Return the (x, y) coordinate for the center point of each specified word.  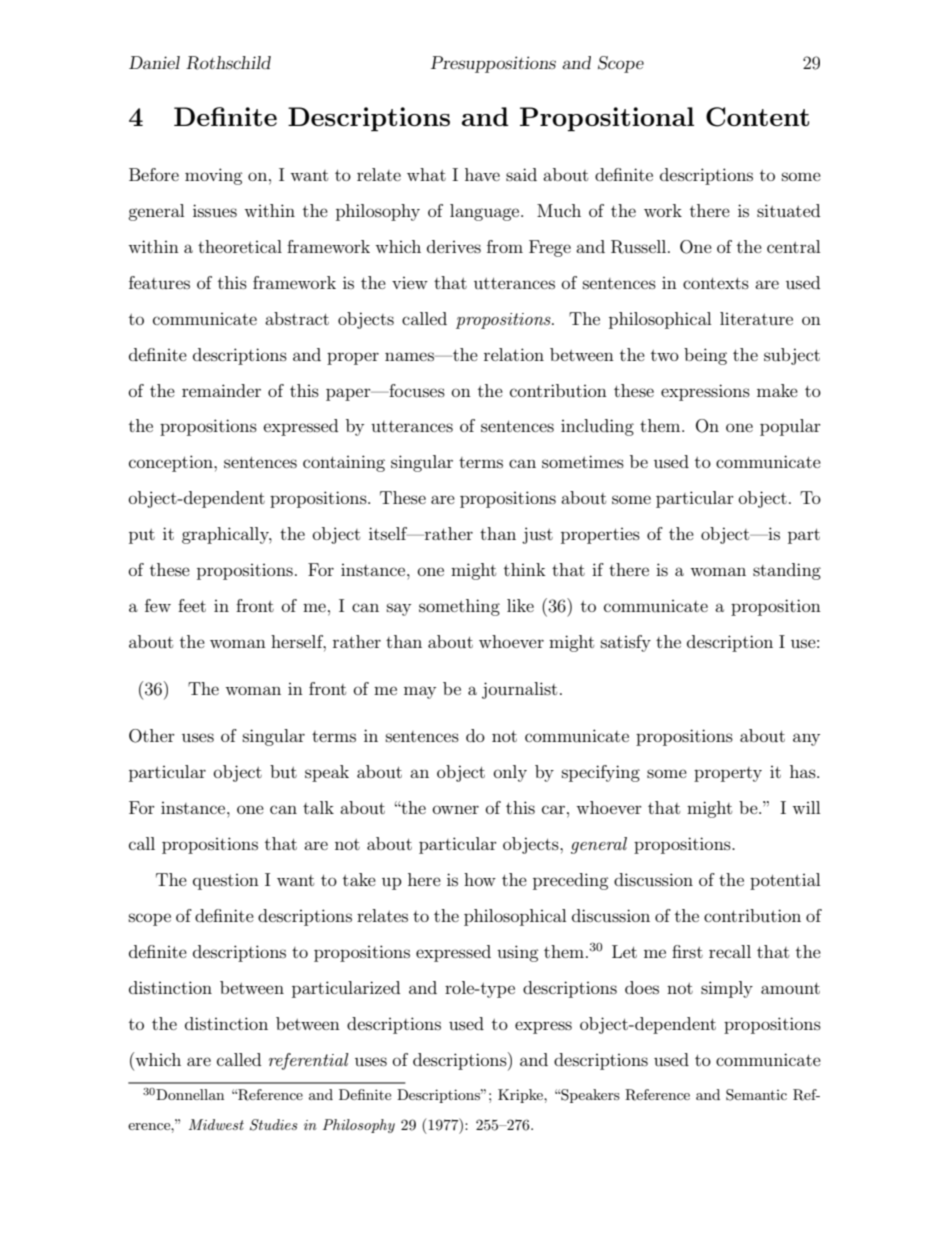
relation (514, 354)
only (510, 773)
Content (757, 117)
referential (309, 1061)
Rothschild (228, 63)
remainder (221, 390)
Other (152, 736)
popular (790, 427)
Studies (274, 1125)
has (804, 771)
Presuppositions (493, 64)
